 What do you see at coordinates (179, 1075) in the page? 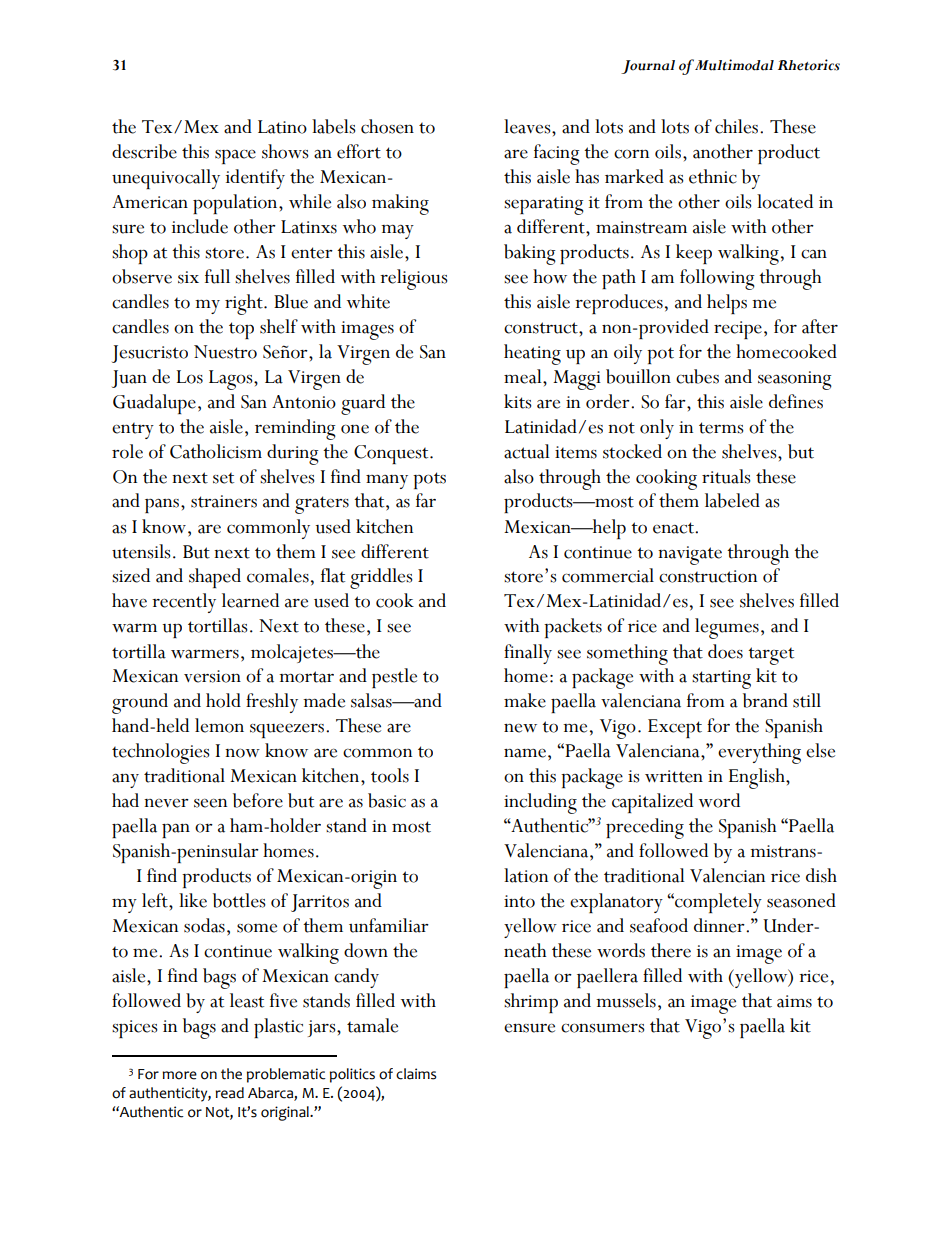
I see `more` at bounding box center [179, 1075].
